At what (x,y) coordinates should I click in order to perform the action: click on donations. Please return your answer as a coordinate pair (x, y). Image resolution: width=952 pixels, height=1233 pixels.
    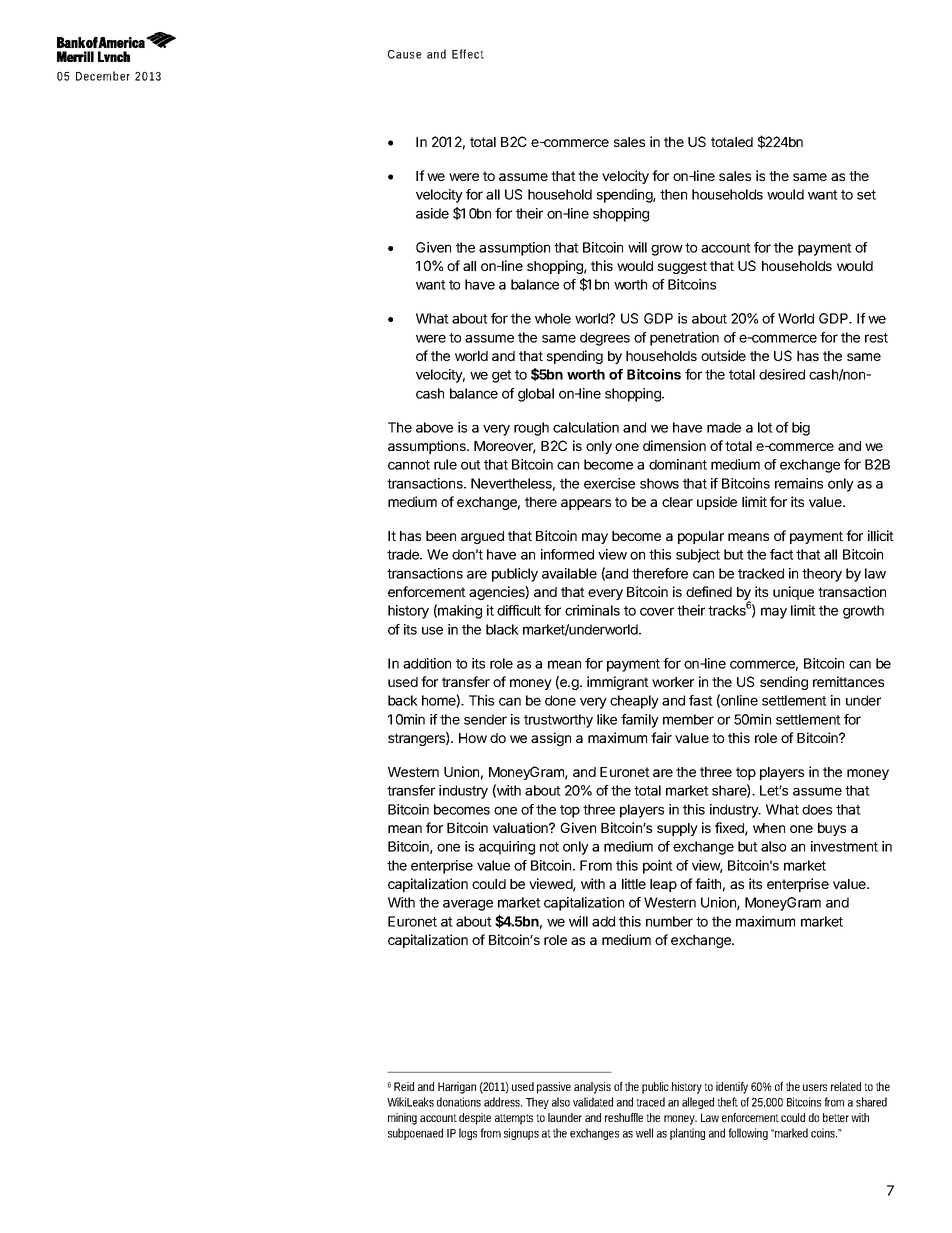
    Looking at the image, I should click on (459, 1102).
